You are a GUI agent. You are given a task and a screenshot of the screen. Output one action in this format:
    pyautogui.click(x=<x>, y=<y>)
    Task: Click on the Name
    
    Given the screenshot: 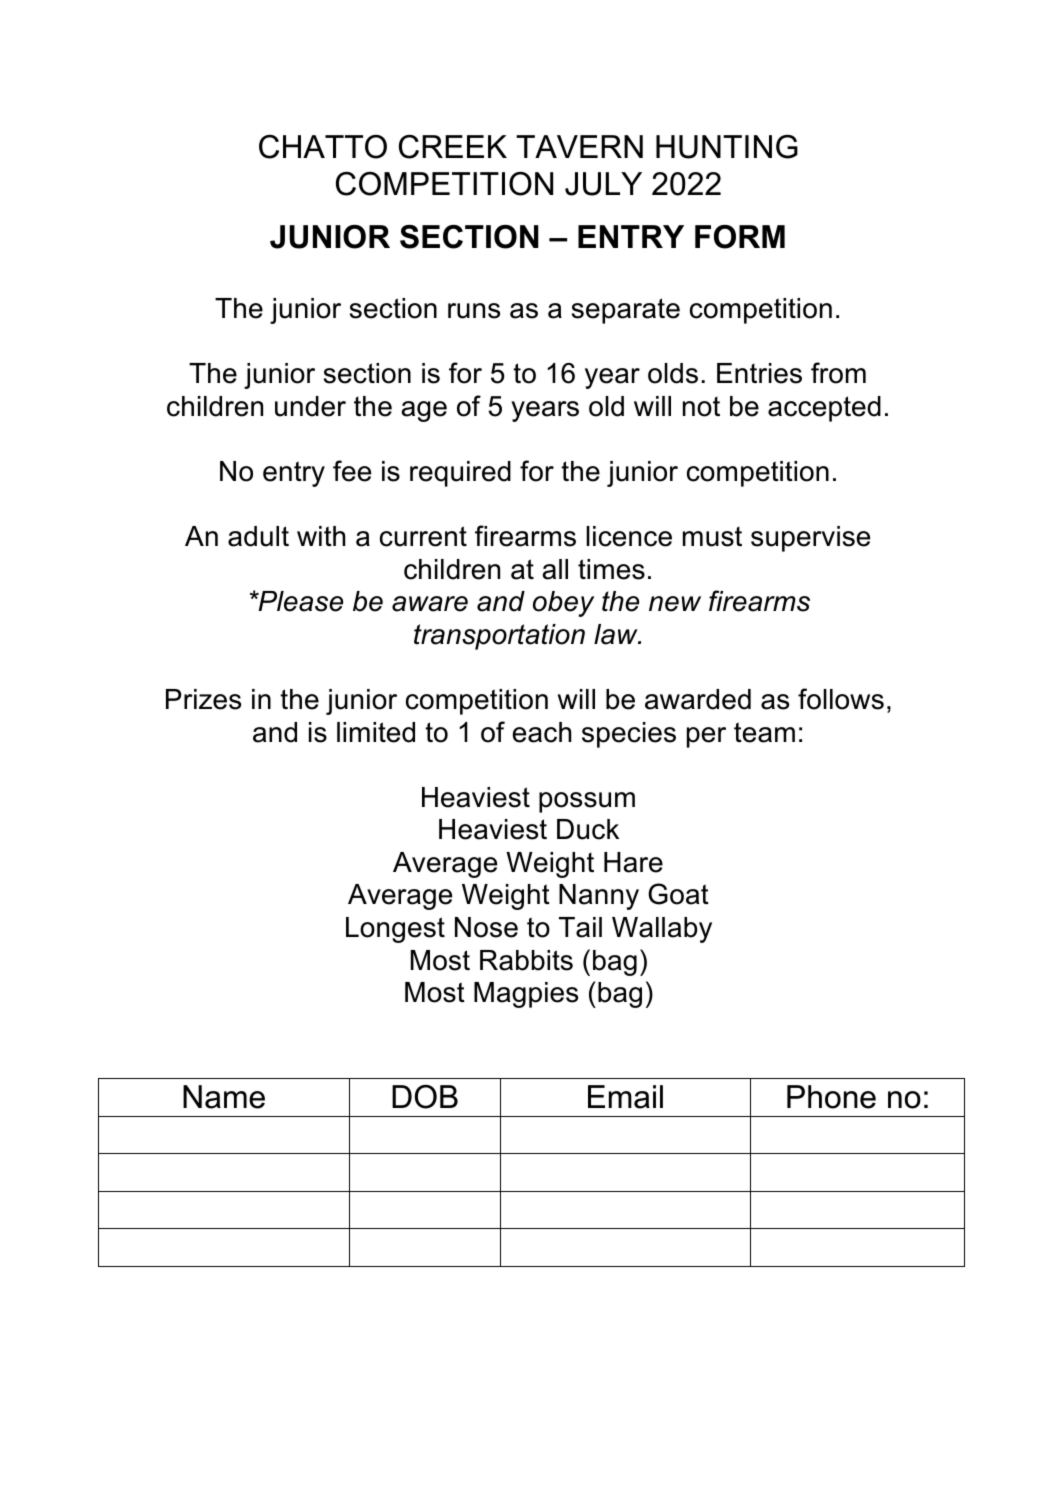 What is the action you would take?
    pyautogui.click(x=224, y=1097)
